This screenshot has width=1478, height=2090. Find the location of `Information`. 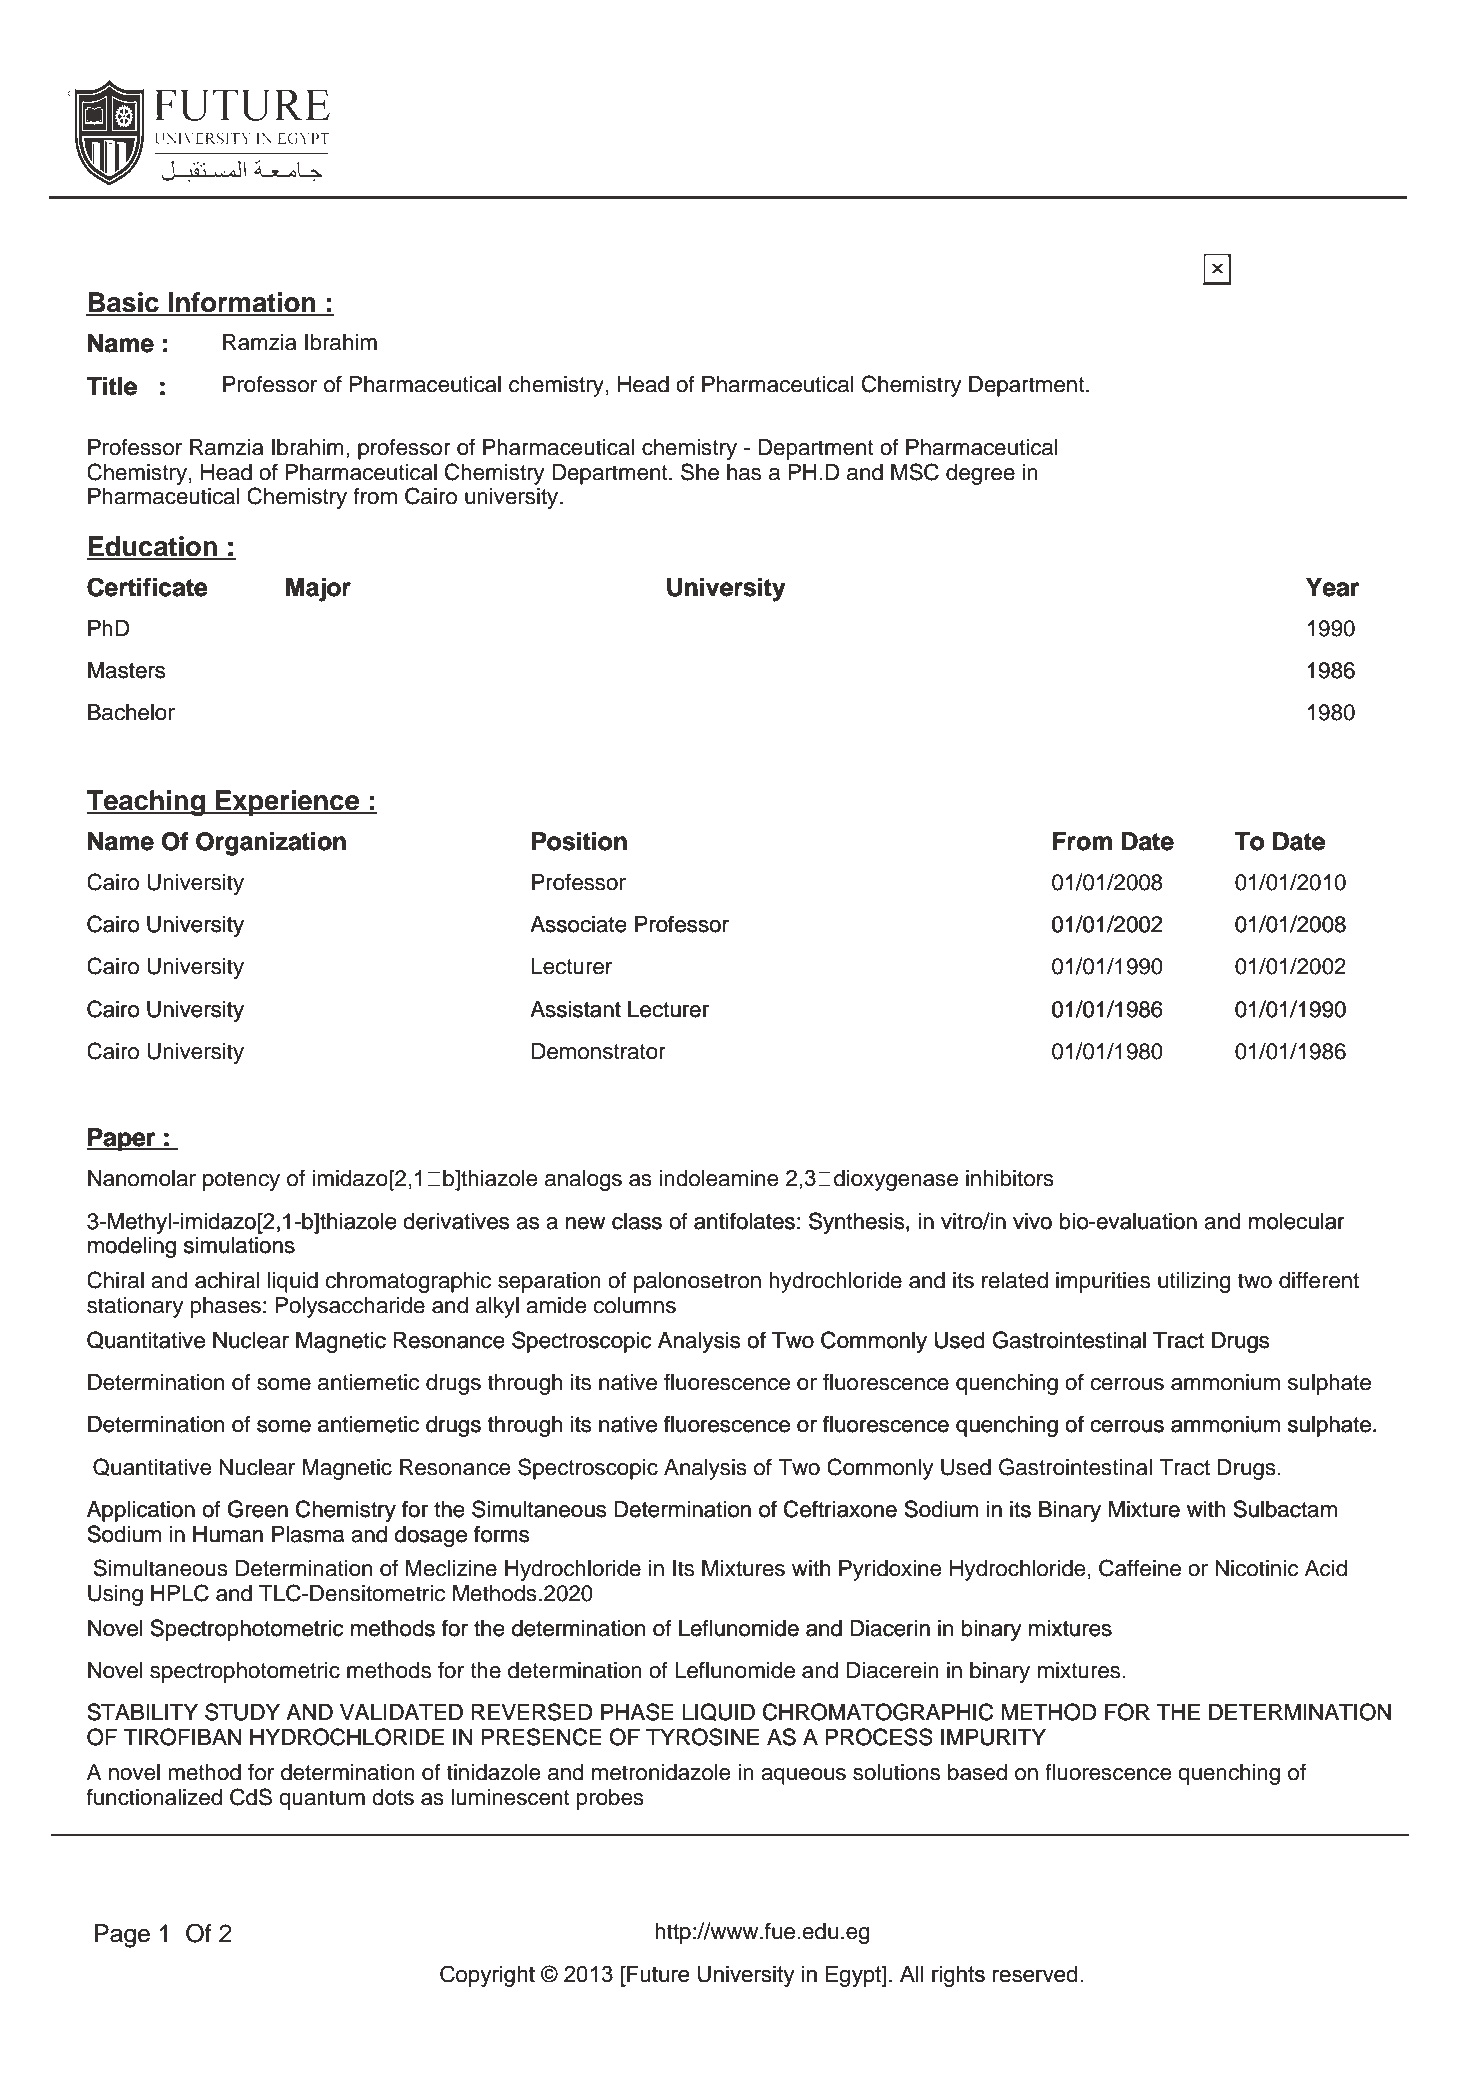

Information is located at coordinates (242, 303).
